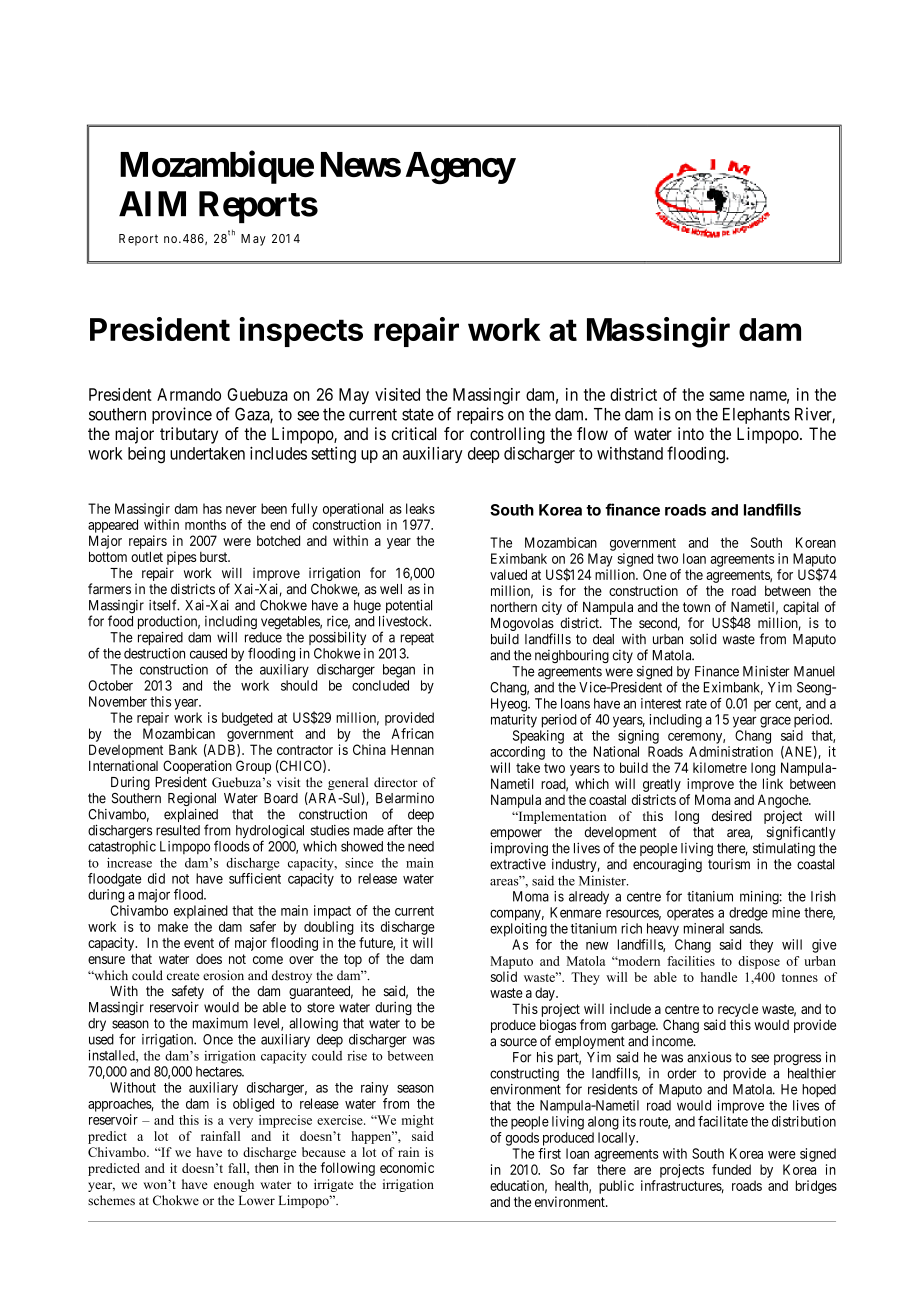  I want to click on enough, so click(234, 1185).
